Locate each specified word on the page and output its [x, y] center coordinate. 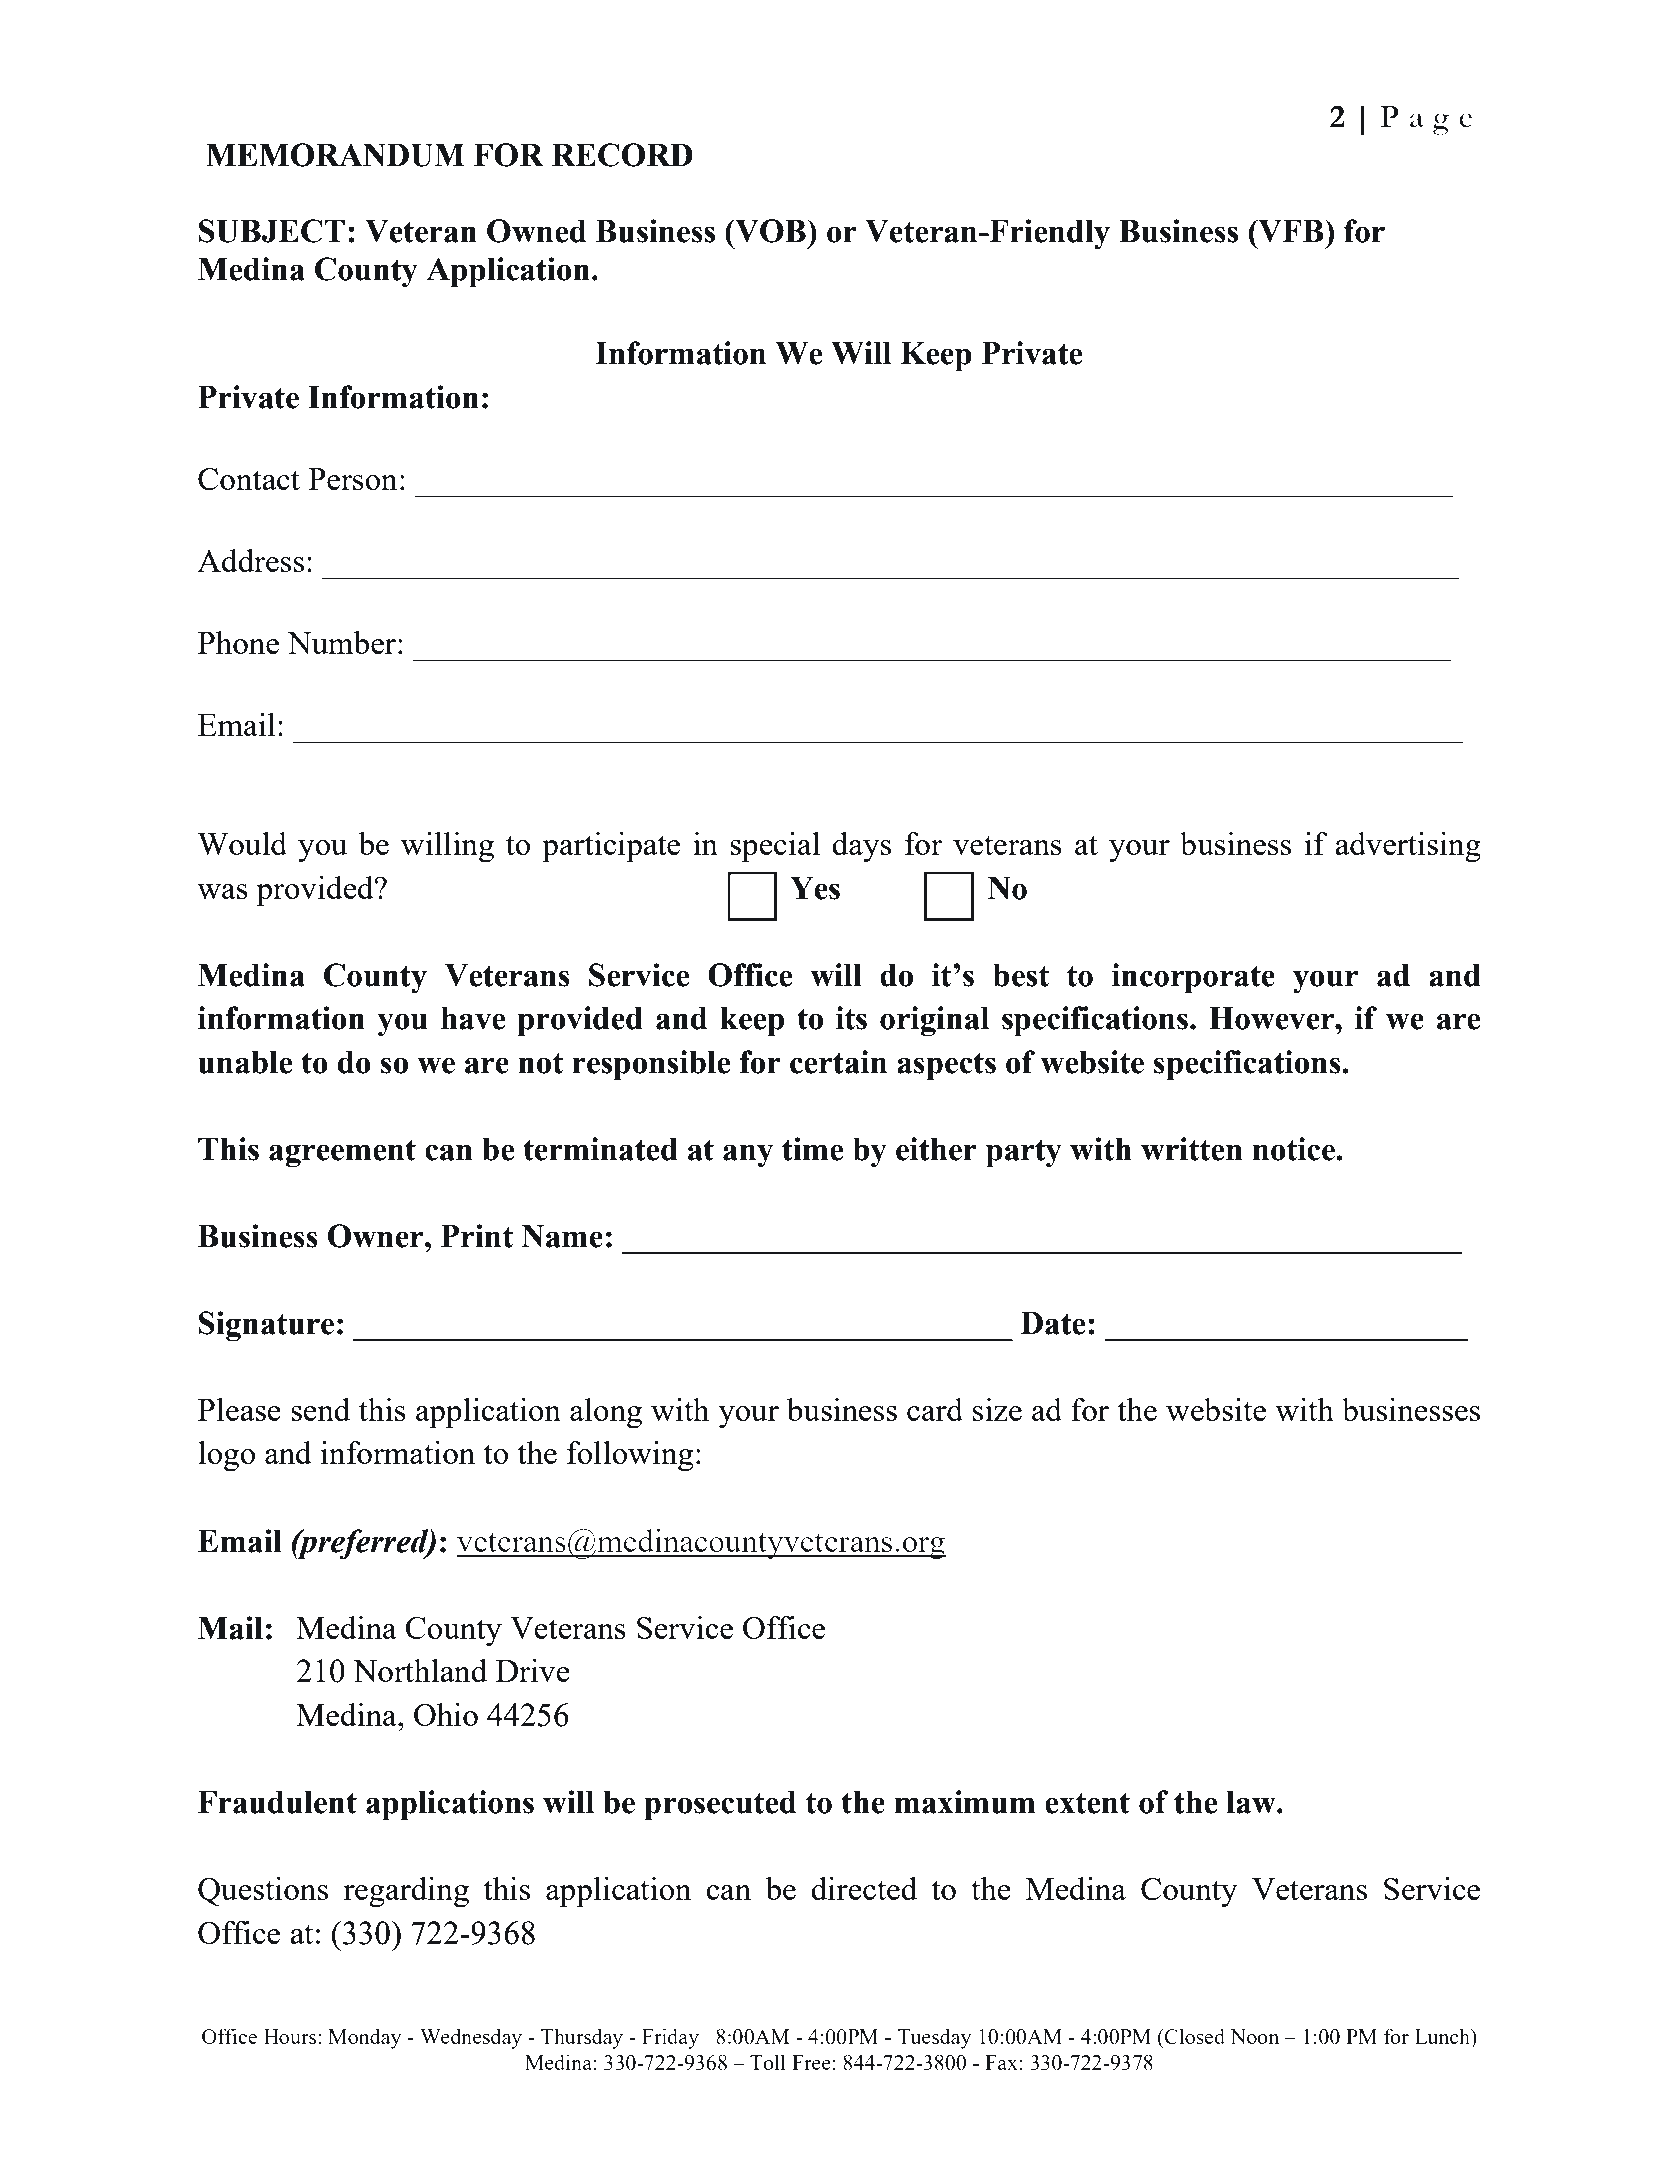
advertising [1408, 847]
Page [1426, 120]
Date [1053, 1323]
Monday [364, 2038]
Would [242, 843]
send [320, 1409]
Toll [768, 2062]
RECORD [622, 155]
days [861, 847]
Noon [1254, 2036]
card [935, 1409]
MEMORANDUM [335, 155]
